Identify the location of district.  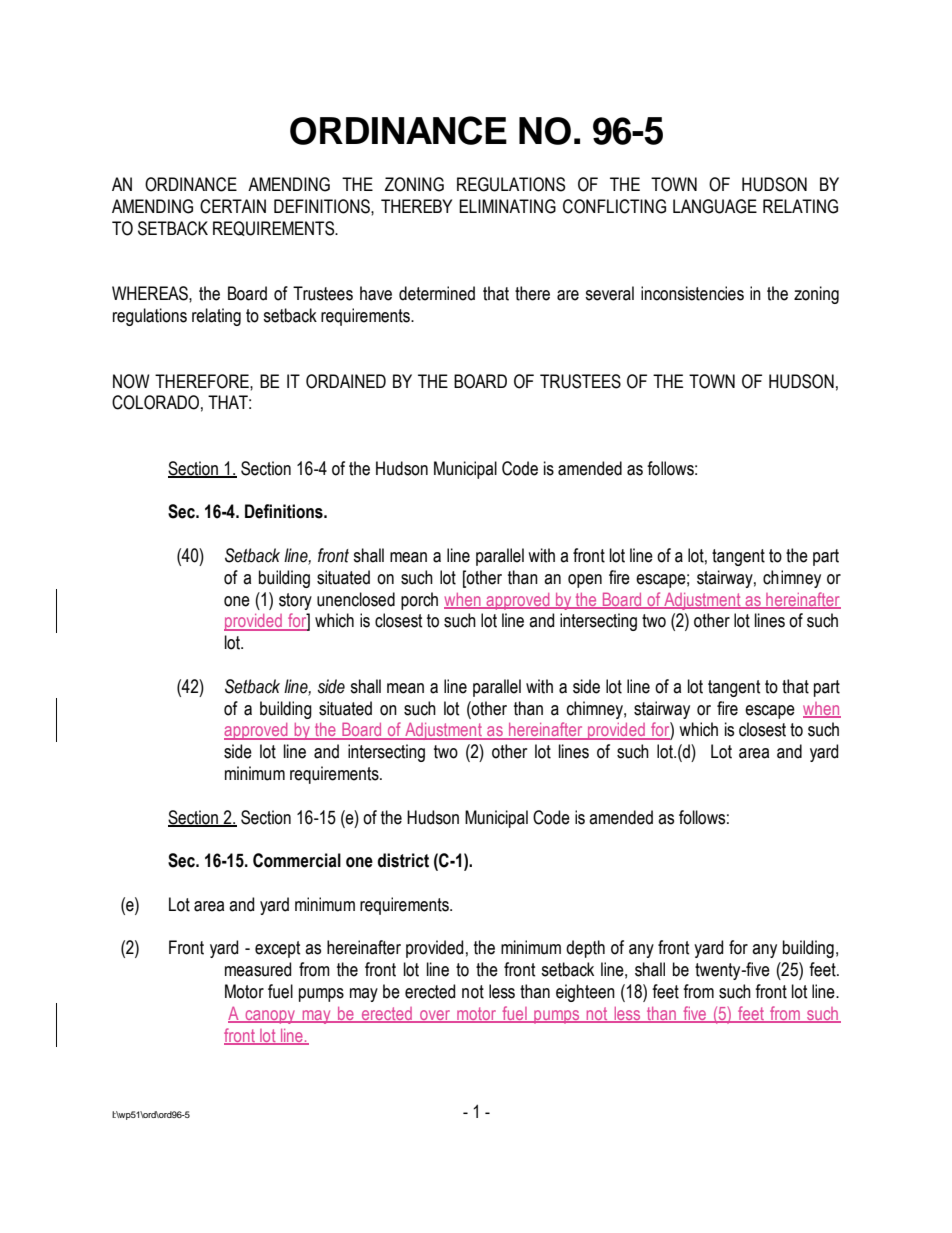
(403, 860).
